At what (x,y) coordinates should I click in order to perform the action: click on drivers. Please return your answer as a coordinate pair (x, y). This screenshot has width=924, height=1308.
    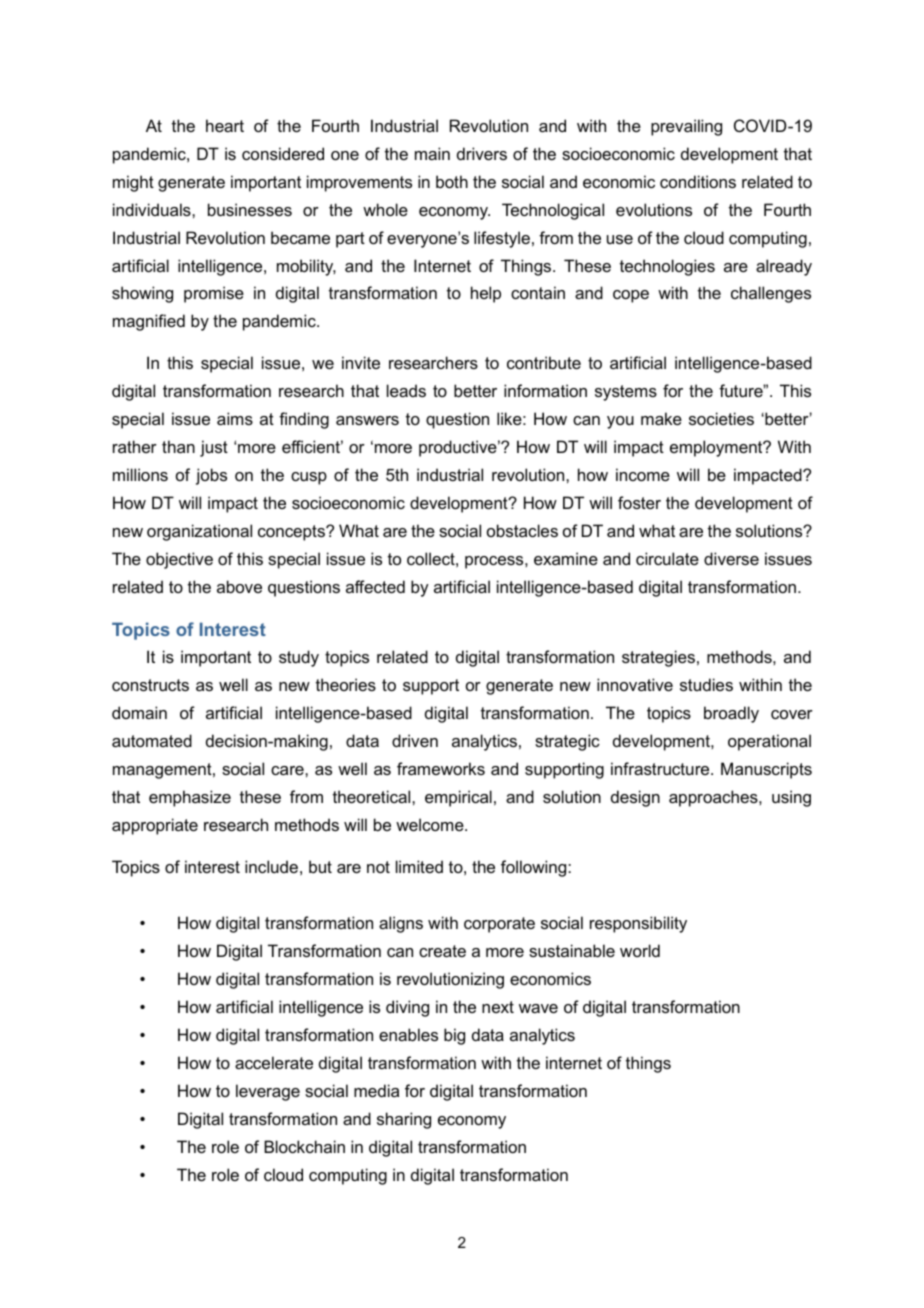
    Looking at the image, I should click on (482, 153).
